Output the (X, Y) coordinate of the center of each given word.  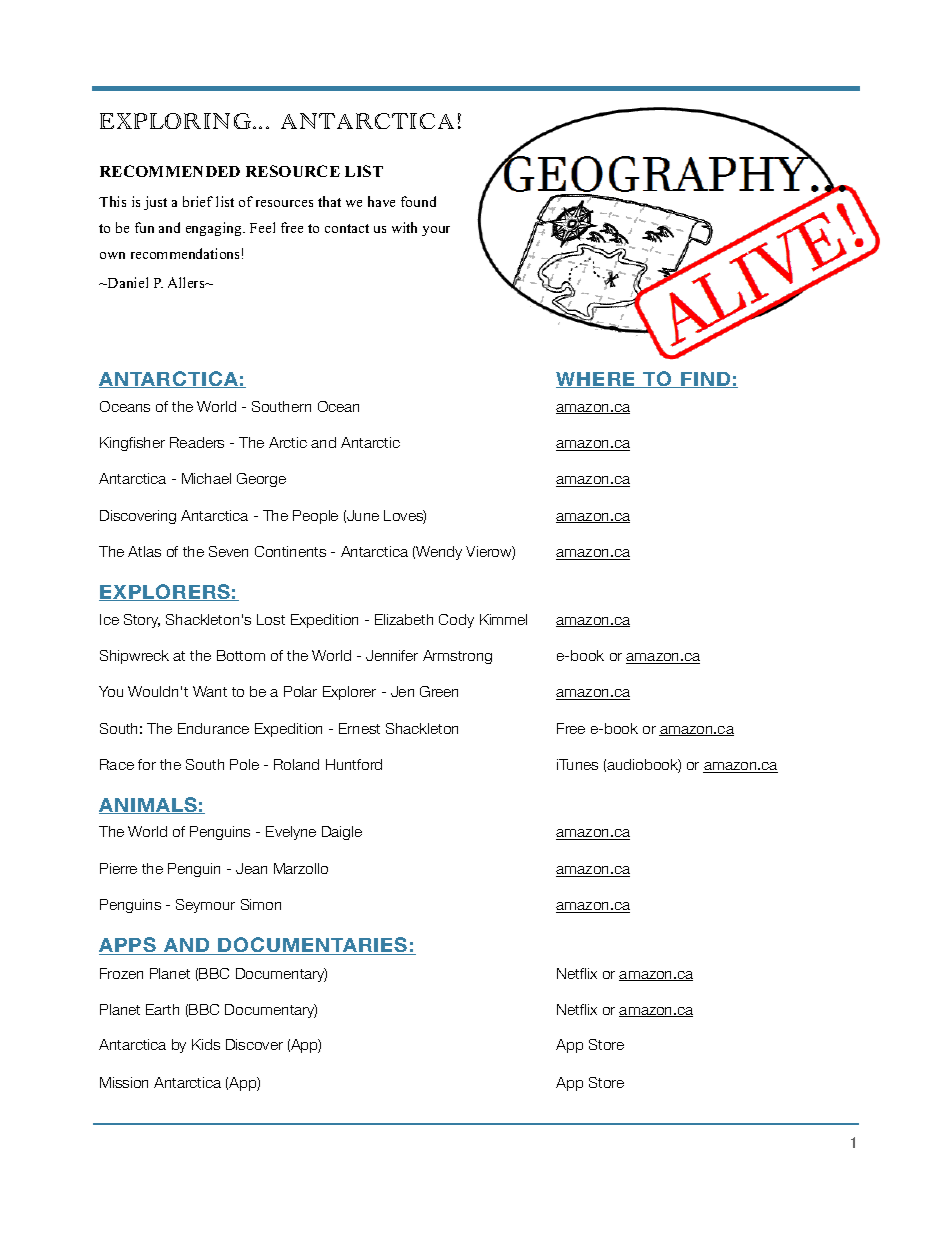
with (404, 227)
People (315, 517)
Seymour (205, 906)
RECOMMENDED (170, 171)
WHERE (597, 380)
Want (210, 691)
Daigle (342, 833)
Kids (206, 1044)
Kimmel (503, 619)
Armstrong (457, 657)
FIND (706, 380)
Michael (206, 478)
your (436, 231)
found (418, 201)
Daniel (127, 282)
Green (439, 691)
